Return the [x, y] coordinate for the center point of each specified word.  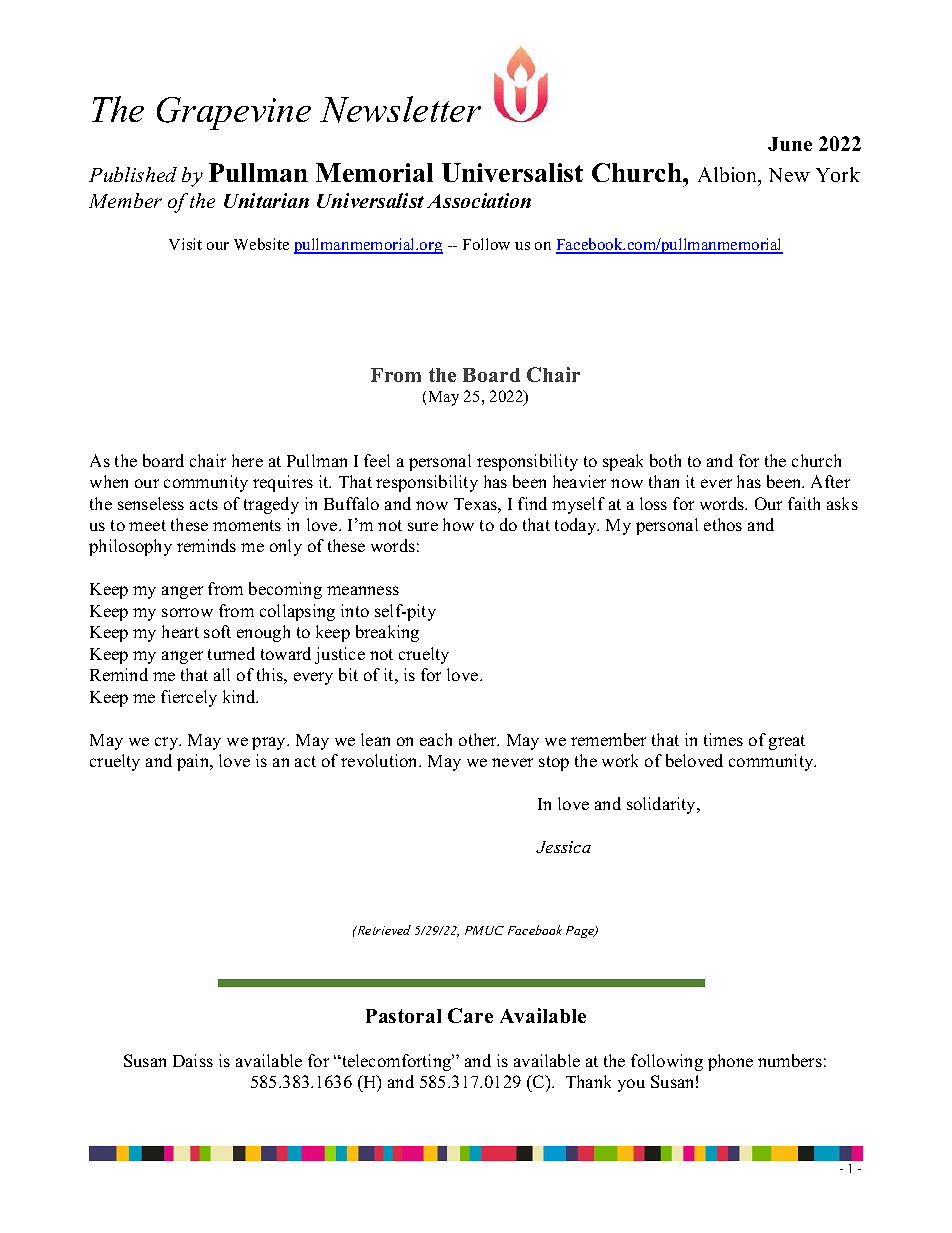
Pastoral [403, 1016]
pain [194, 762]
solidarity [663, 805]
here [247, 460]
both [665, 460]
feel [377, 460]
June [790, 144]
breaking [387, 633]
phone [730, 1062]
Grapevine [234, 113]
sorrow [187, 612]
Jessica [563, 847]
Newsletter [400, 109]
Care [470, 1015]
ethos [723, 524]
